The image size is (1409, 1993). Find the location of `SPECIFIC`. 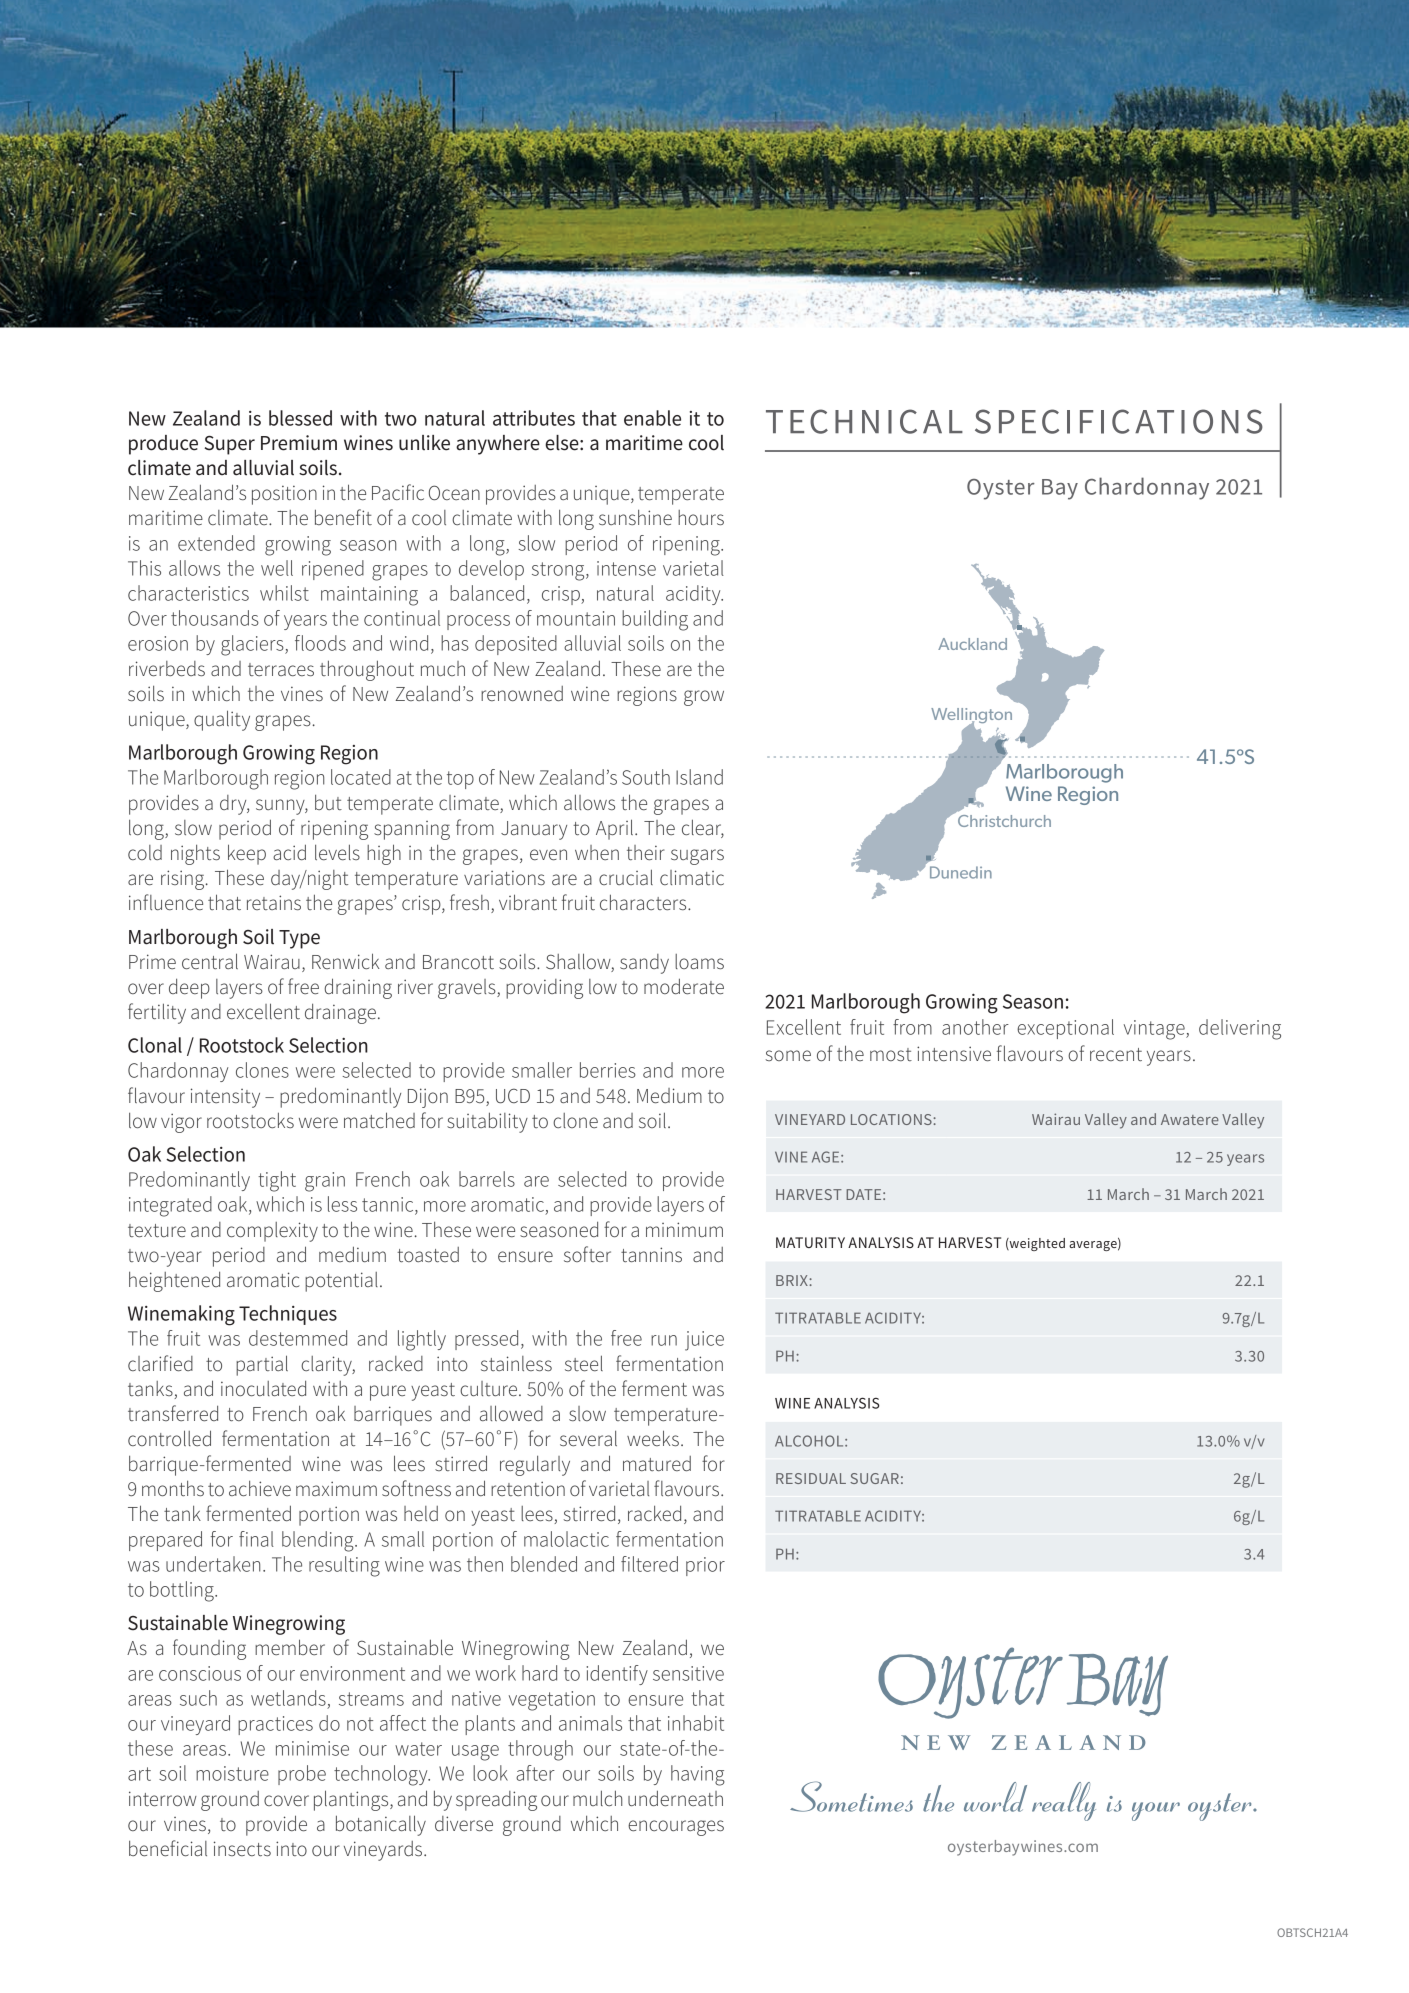

SPECIFIC is located at coordinates (1052, 421).
